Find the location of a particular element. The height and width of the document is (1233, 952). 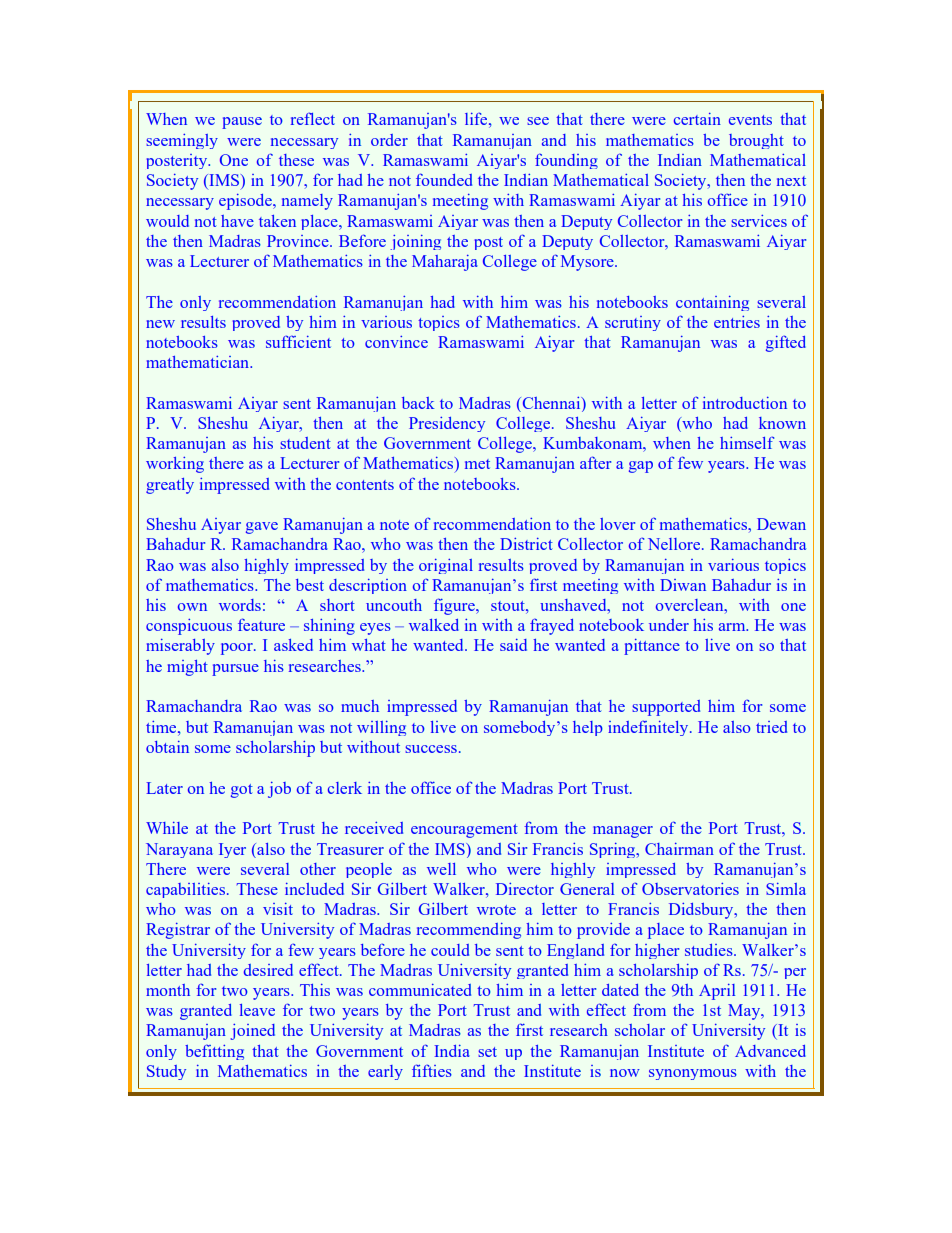

synonymous is located at coordinates (693, 1074).
